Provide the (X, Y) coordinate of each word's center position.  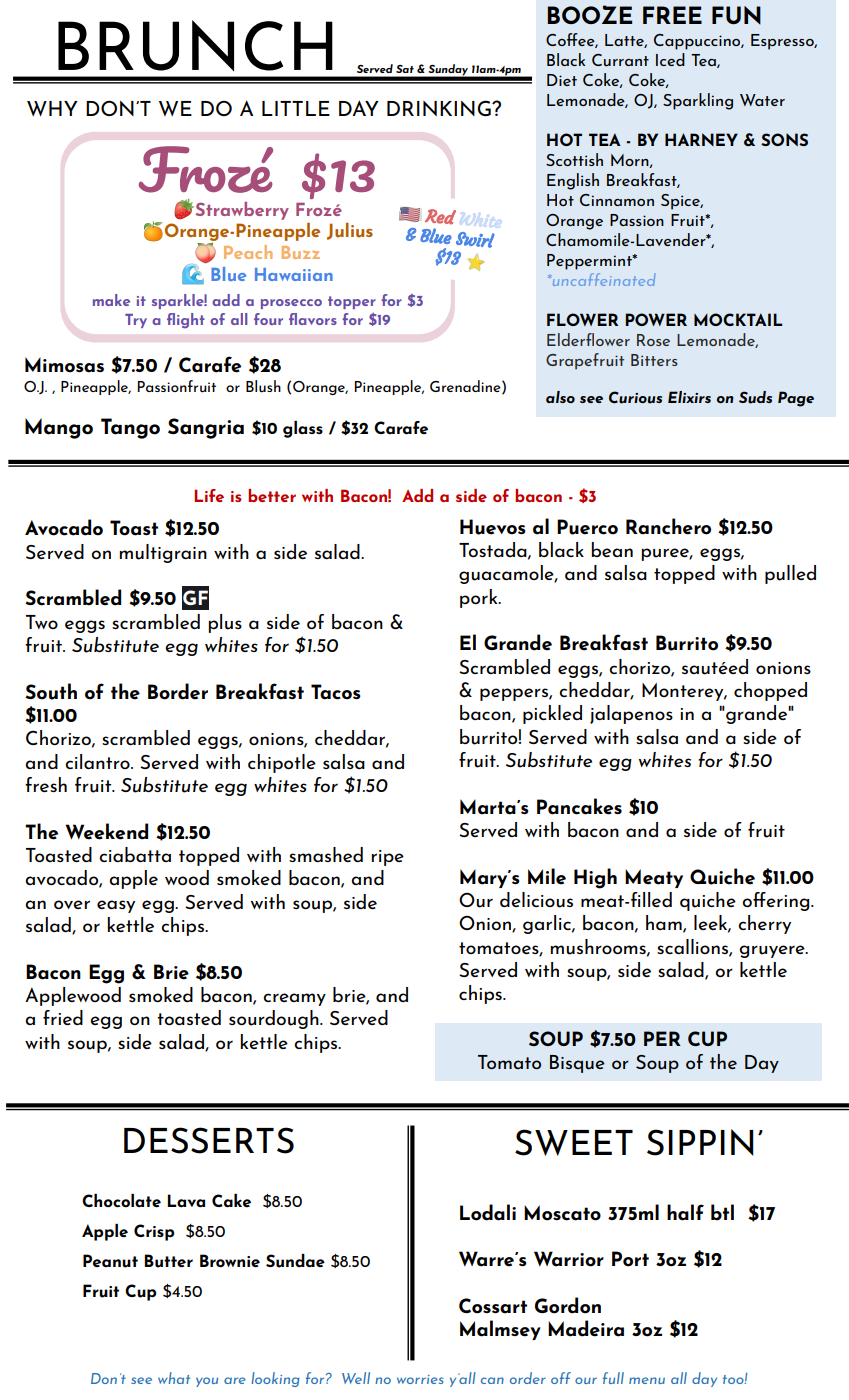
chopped (770, 691)
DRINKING (440, 108)
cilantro (98, 761)
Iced (670, 59)
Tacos (336, 692)
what (174, 1378)
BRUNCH (195, 45)
